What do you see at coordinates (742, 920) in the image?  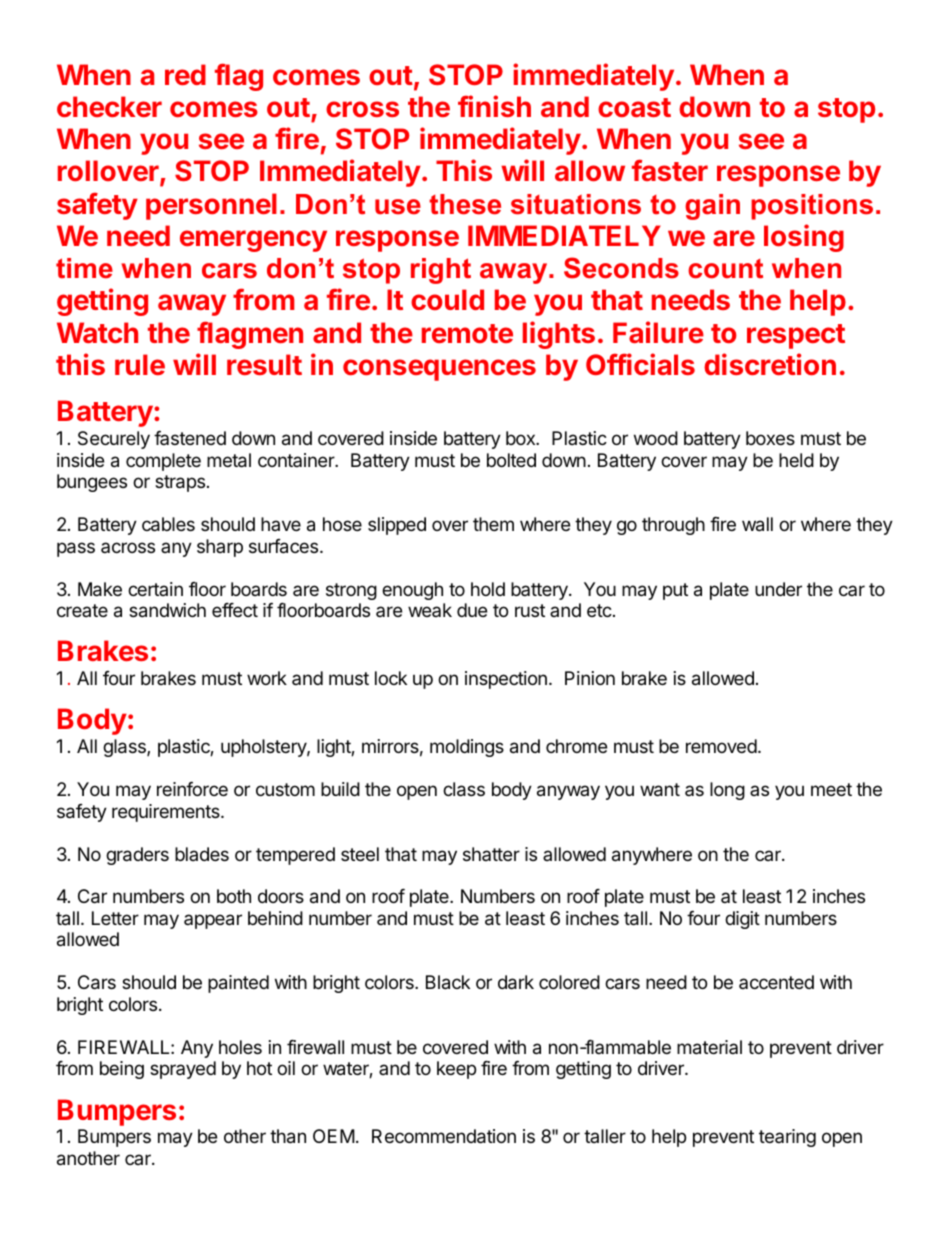 I see `digit` at bounding box center [742, 920].
